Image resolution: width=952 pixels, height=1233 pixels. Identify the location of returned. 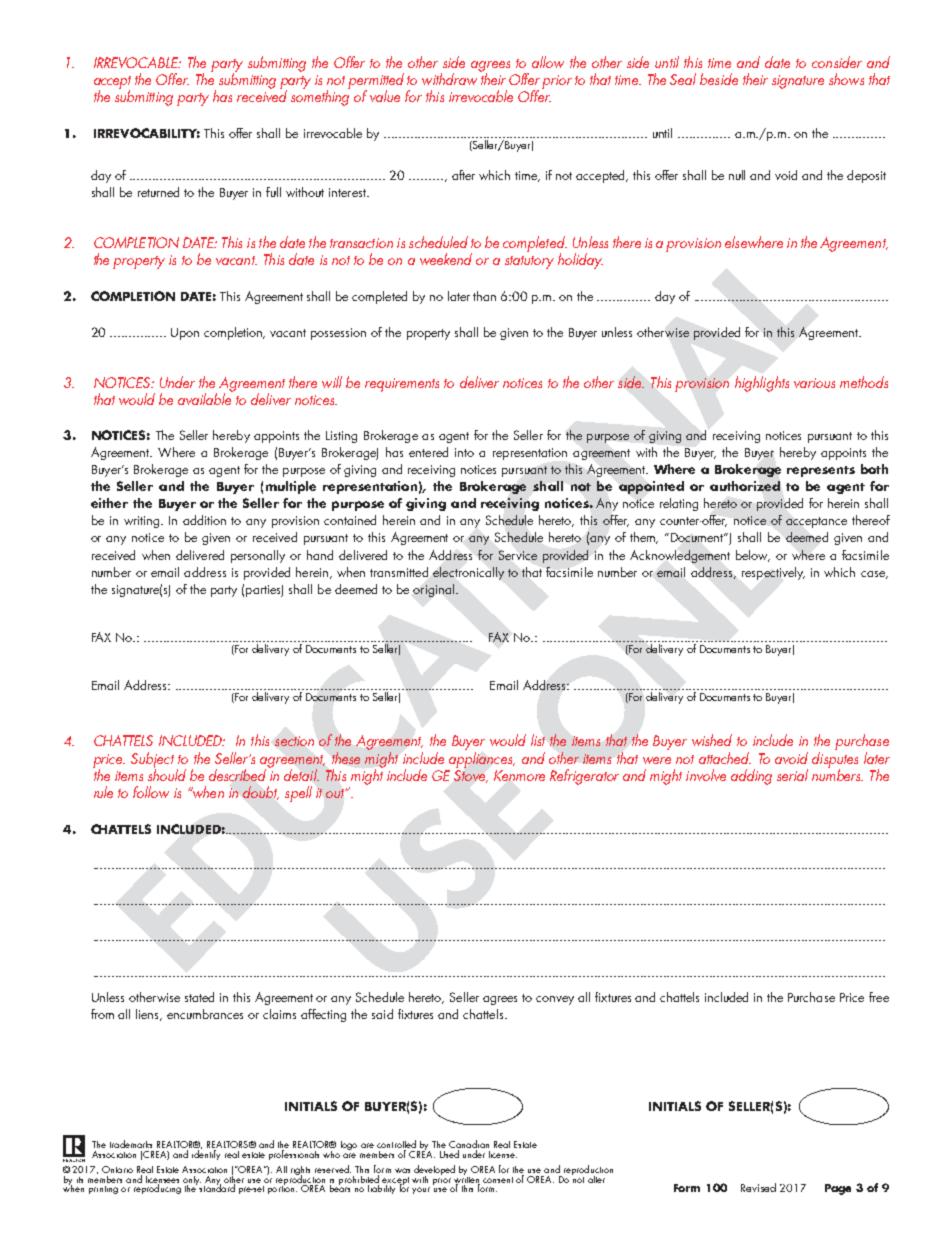
(158, 192).
